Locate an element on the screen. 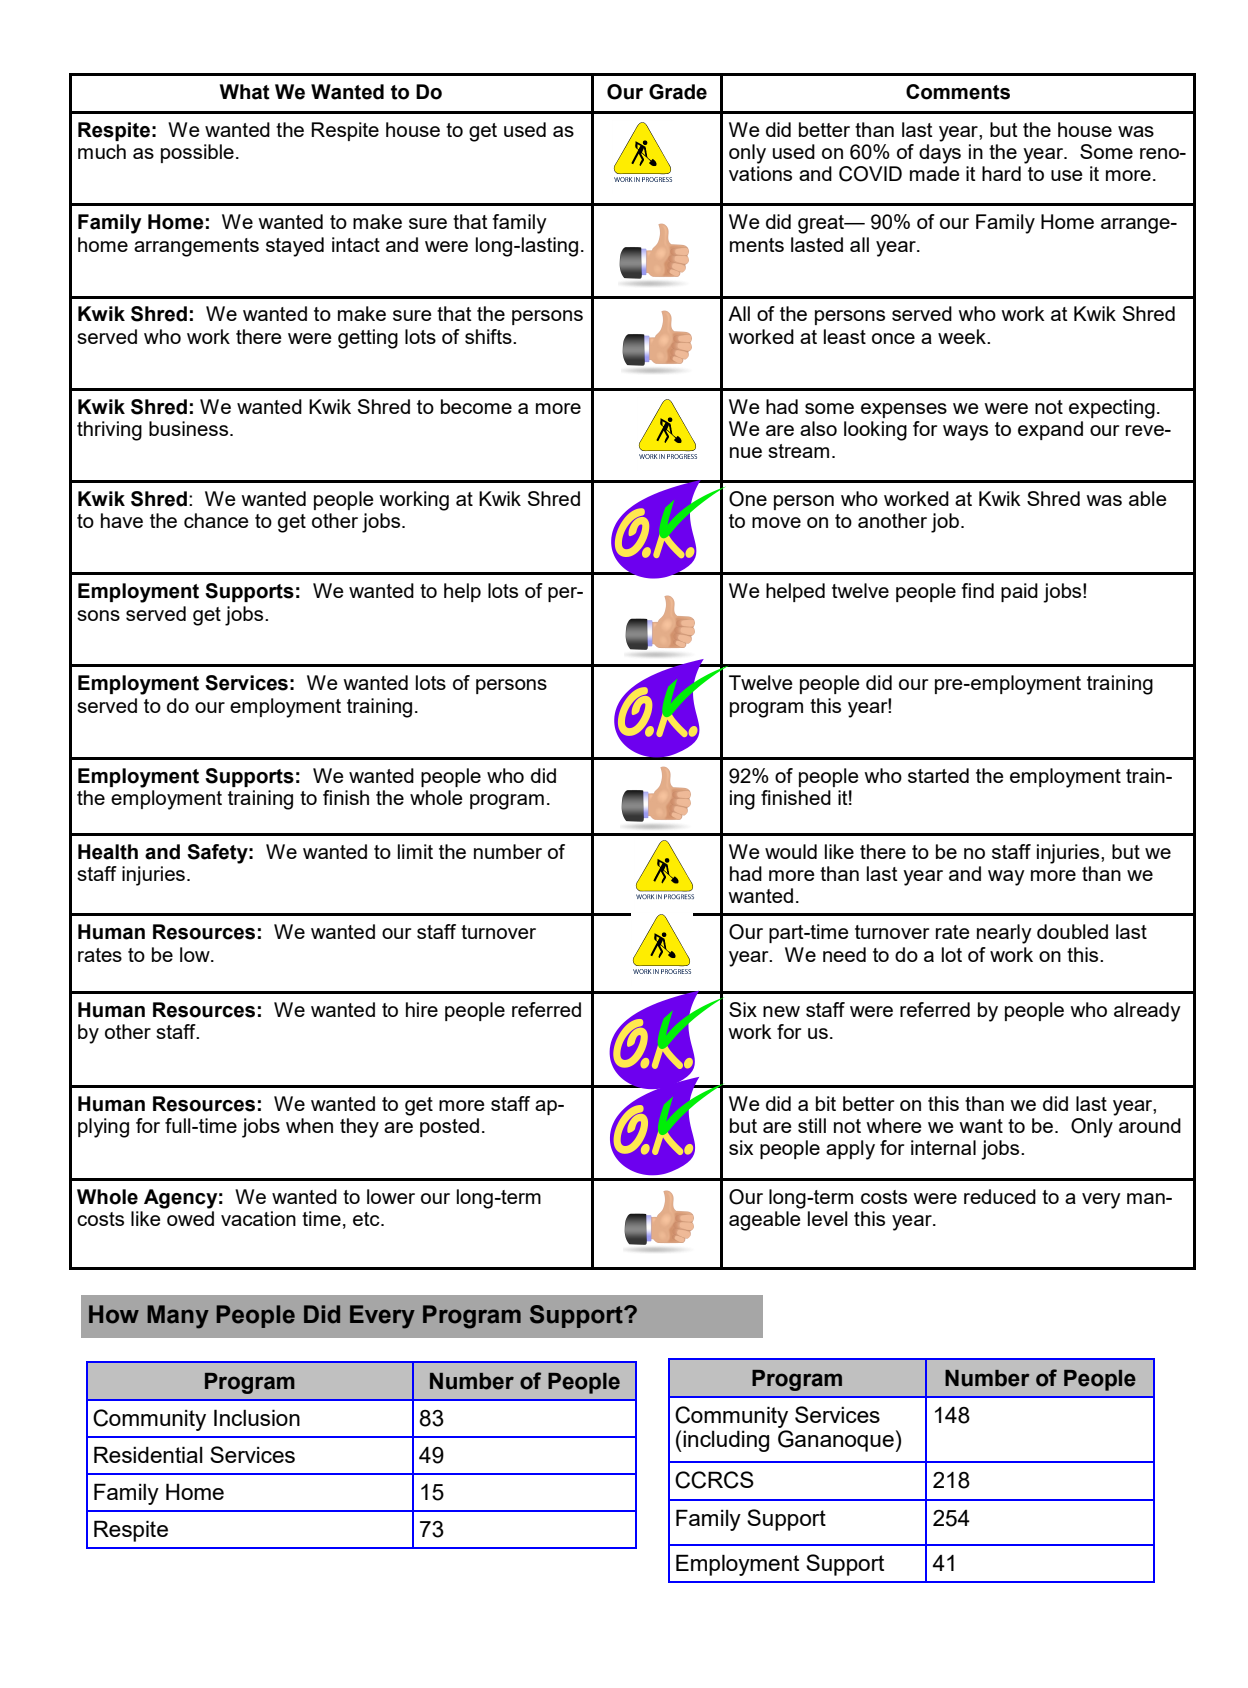  would is located at coordinates (791, 851).
